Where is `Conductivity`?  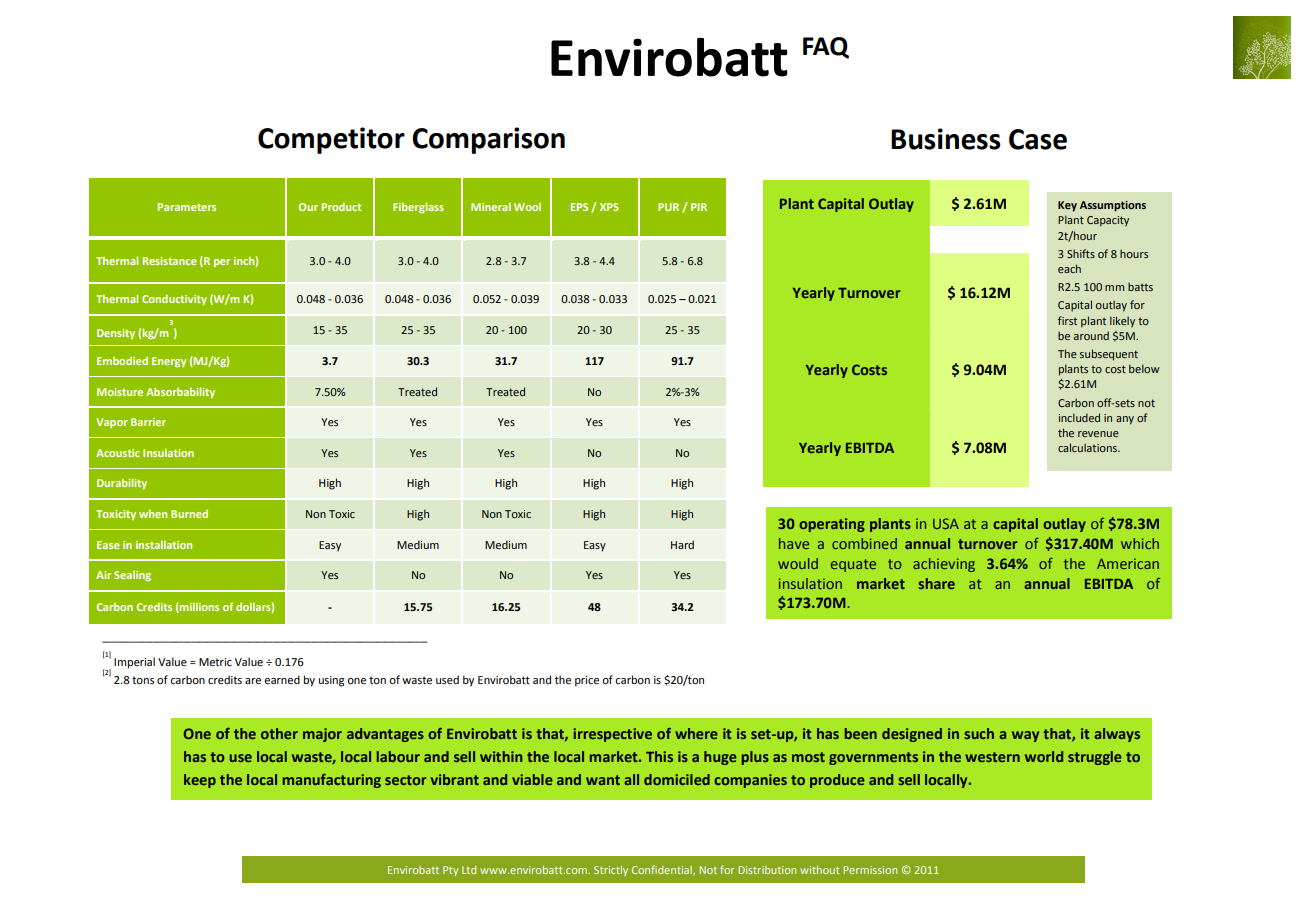 Conductivity is located at coordinates (174, 300).
